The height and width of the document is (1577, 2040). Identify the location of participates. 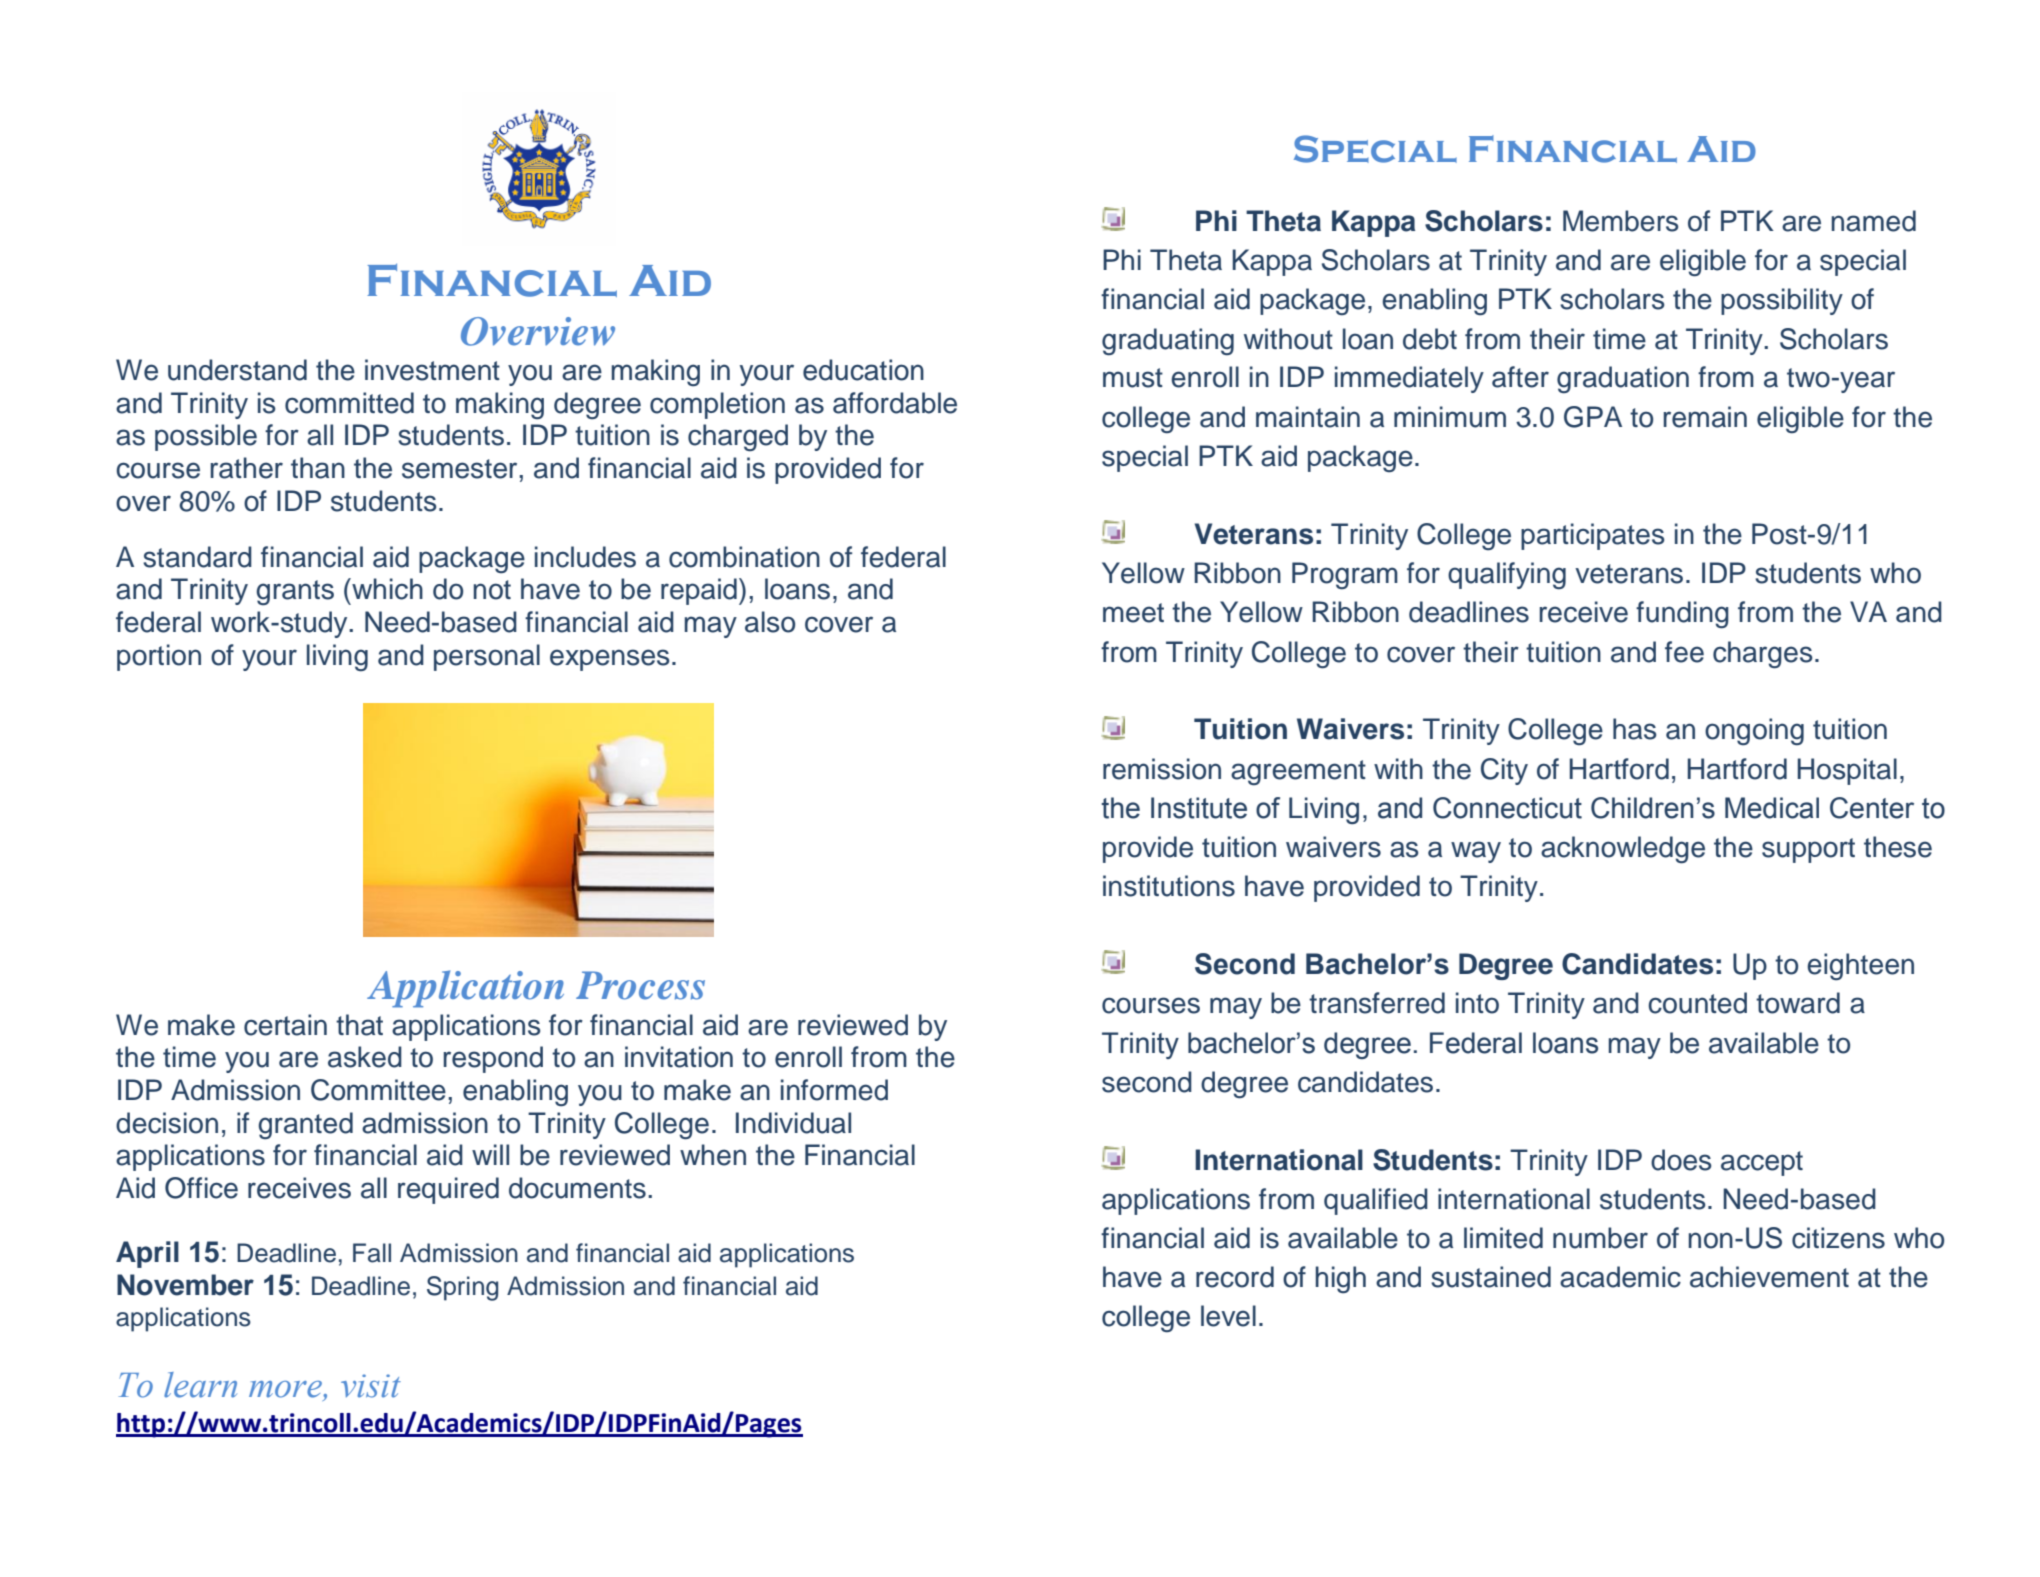
(1593, 536).
